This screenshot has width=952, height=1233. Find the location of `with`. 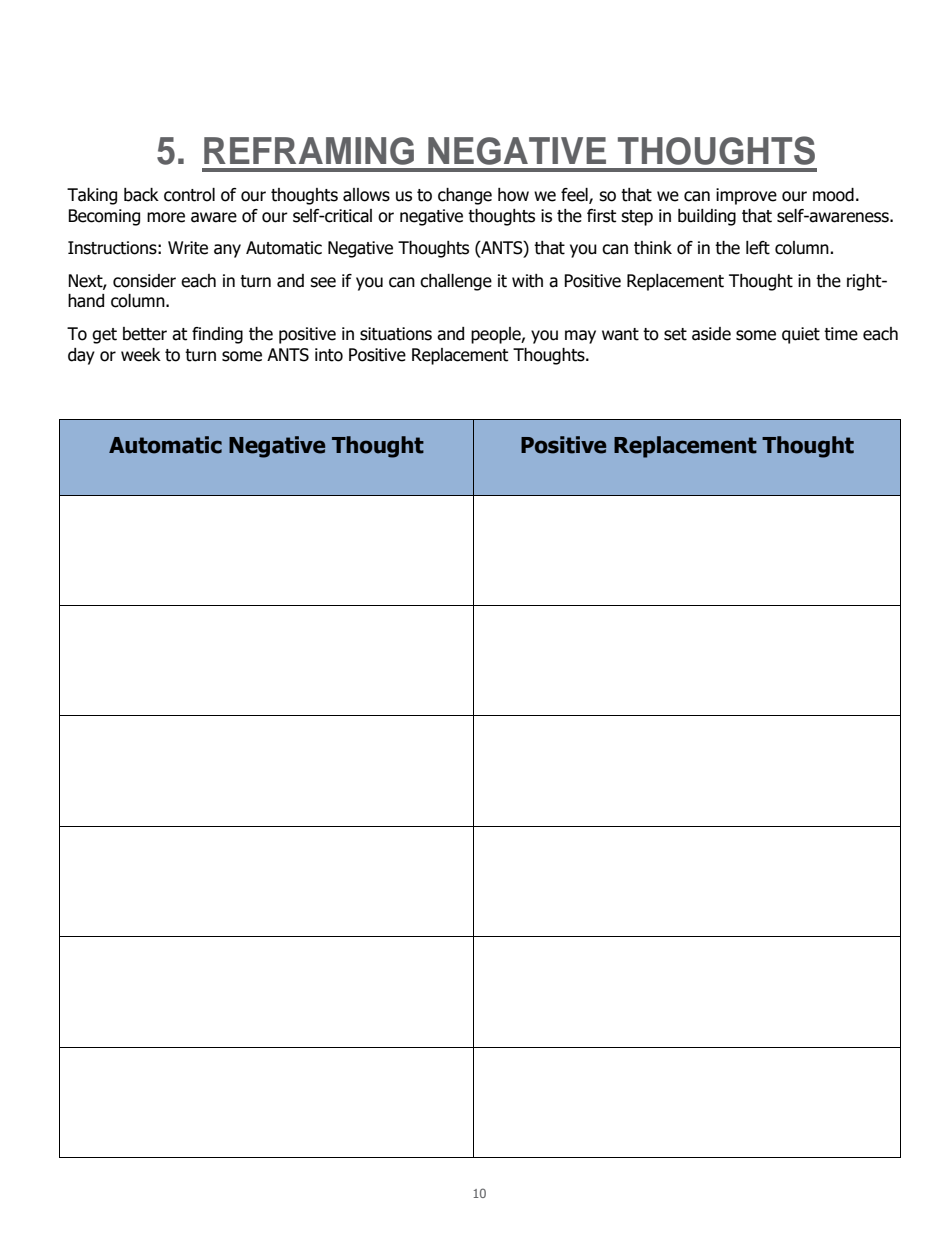

with is located at coordinates (527, 281).
